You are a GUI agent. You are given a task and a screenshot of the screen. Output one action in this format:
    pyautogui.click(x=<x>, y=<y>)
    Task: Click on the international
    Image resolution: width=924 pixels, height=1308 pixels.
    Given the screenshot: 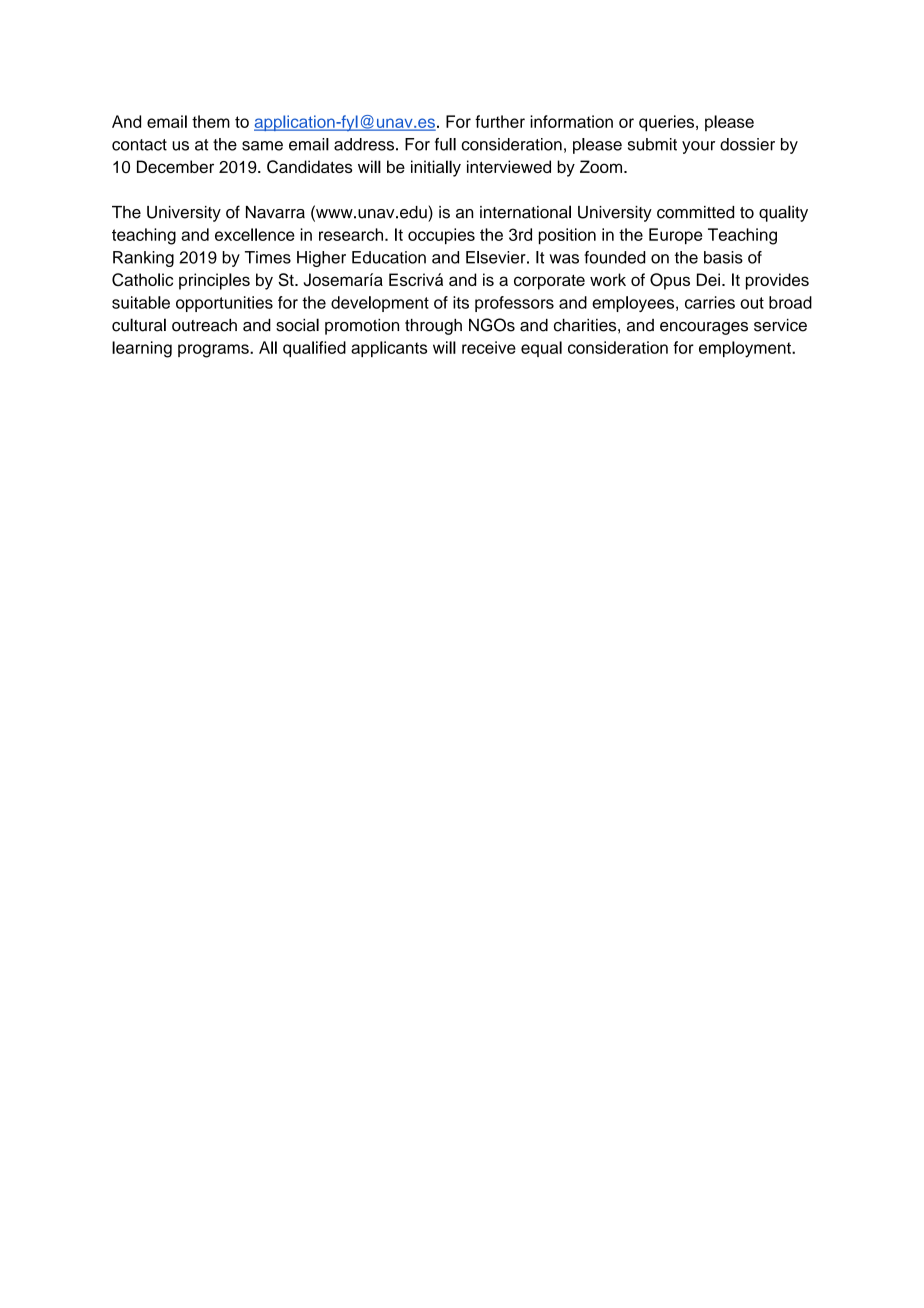 What is the action you would take?
    pyautogui.click(x=525, y=212)
